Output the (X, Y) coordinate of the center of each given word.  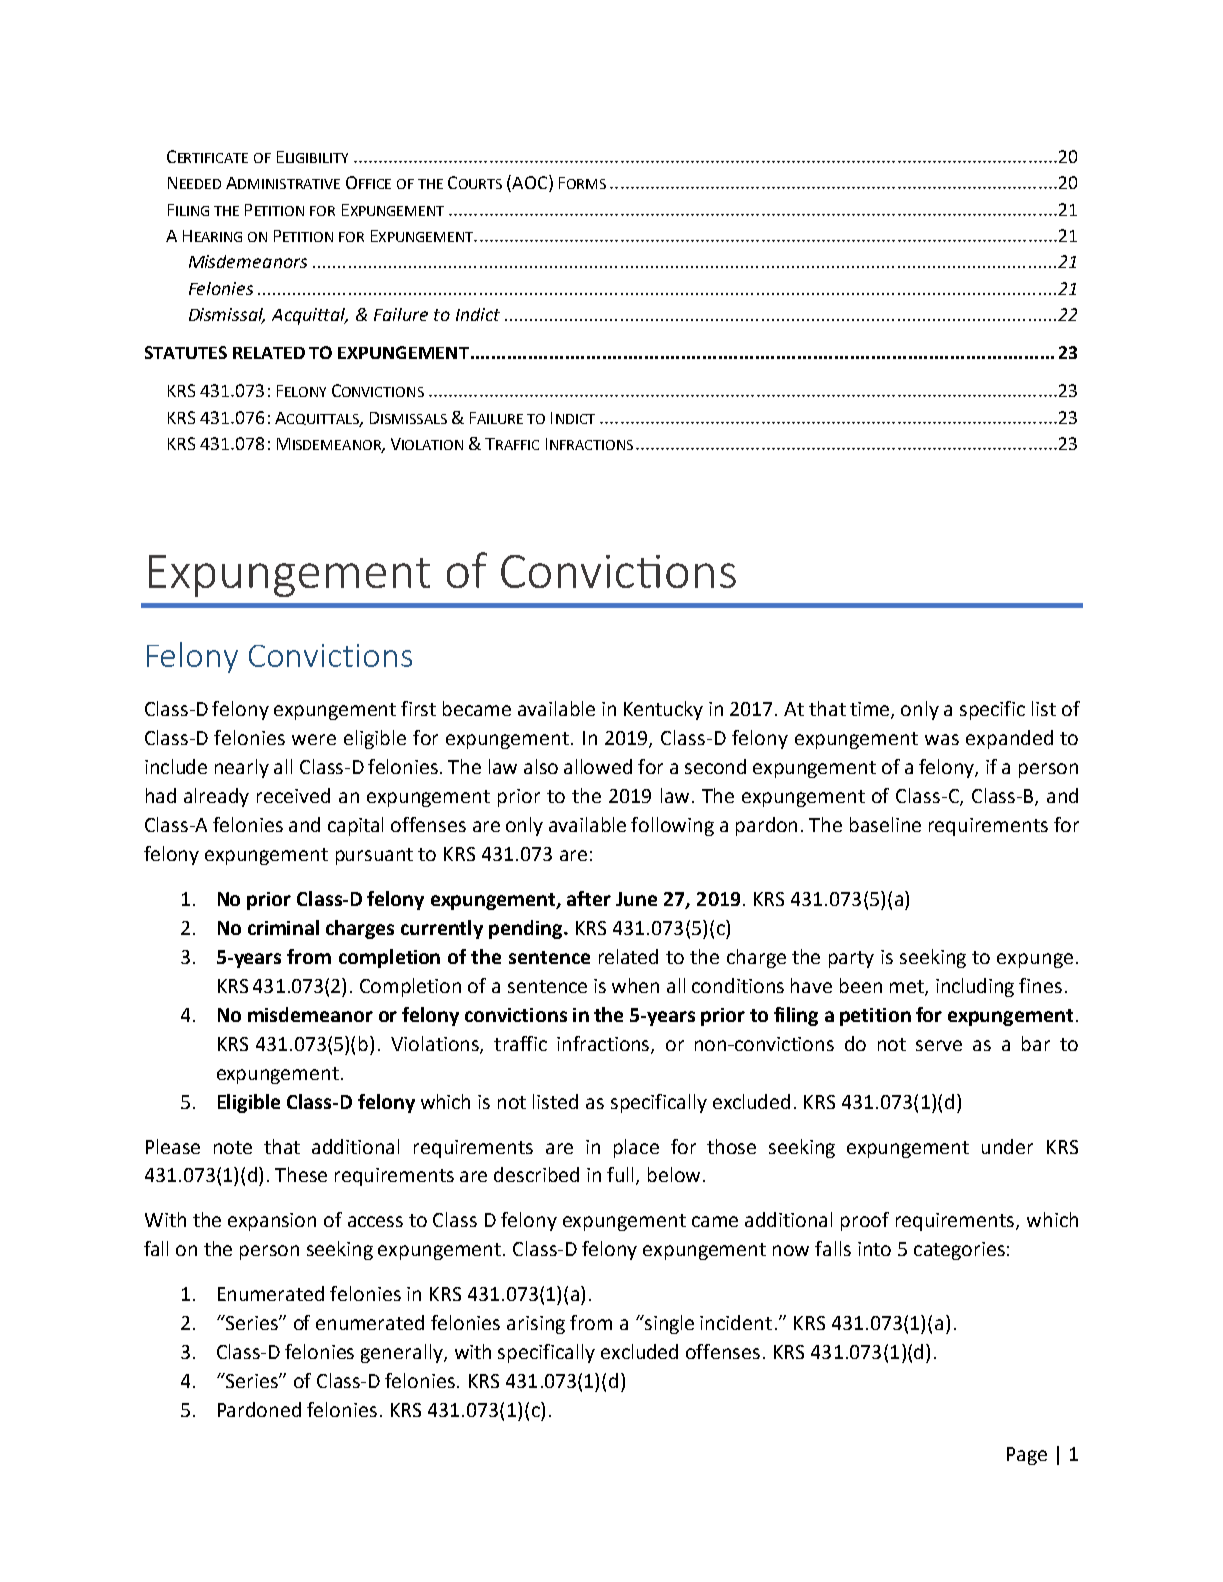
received (293, 795)
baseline (885, 824)
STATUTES (186, 352)
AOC (530, 183)
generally (403, 1353)
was (942, 739)
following (672, 826)
